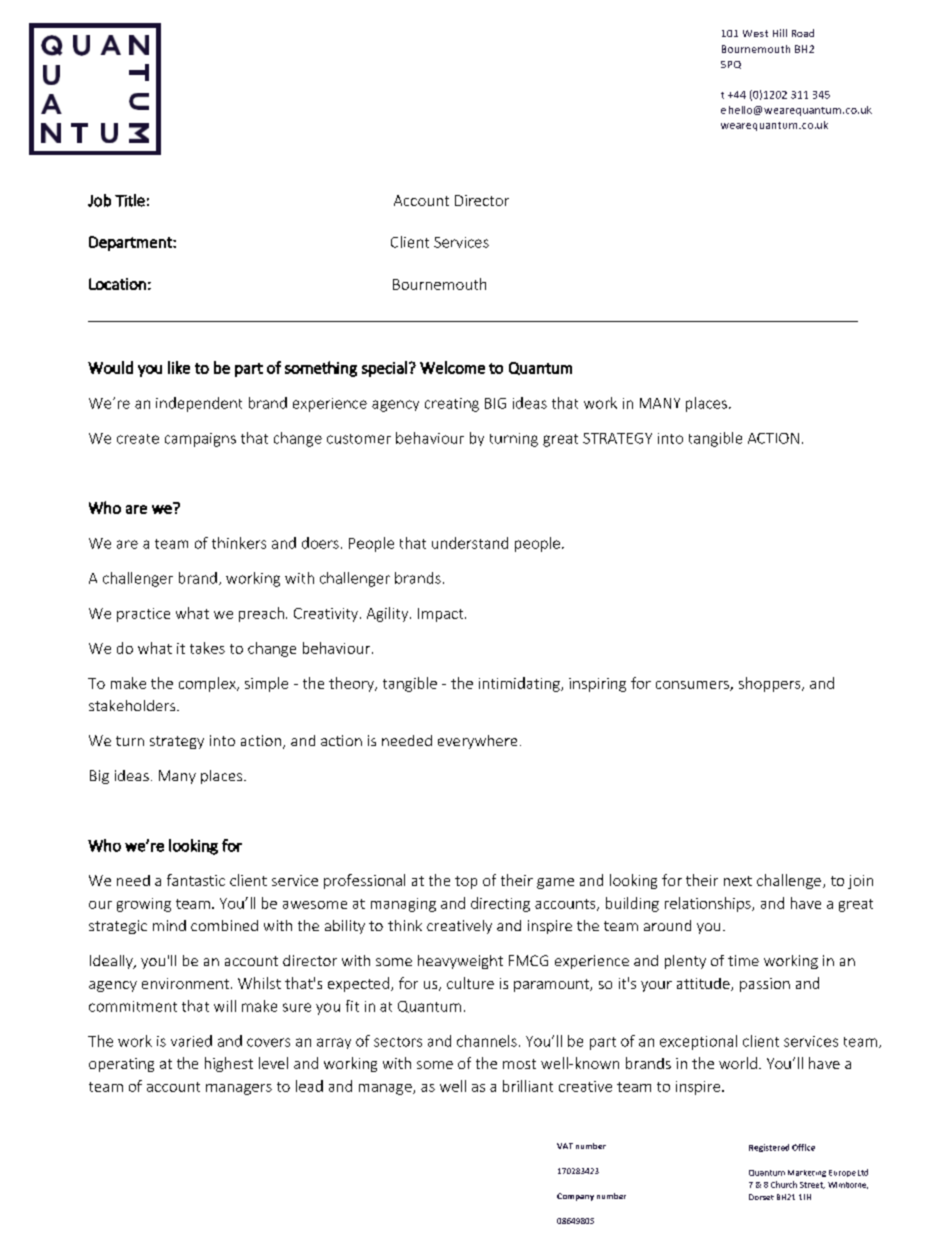 The width and height of the document is (952, 1233). I want to click on shoppers, so click(771, 684).
